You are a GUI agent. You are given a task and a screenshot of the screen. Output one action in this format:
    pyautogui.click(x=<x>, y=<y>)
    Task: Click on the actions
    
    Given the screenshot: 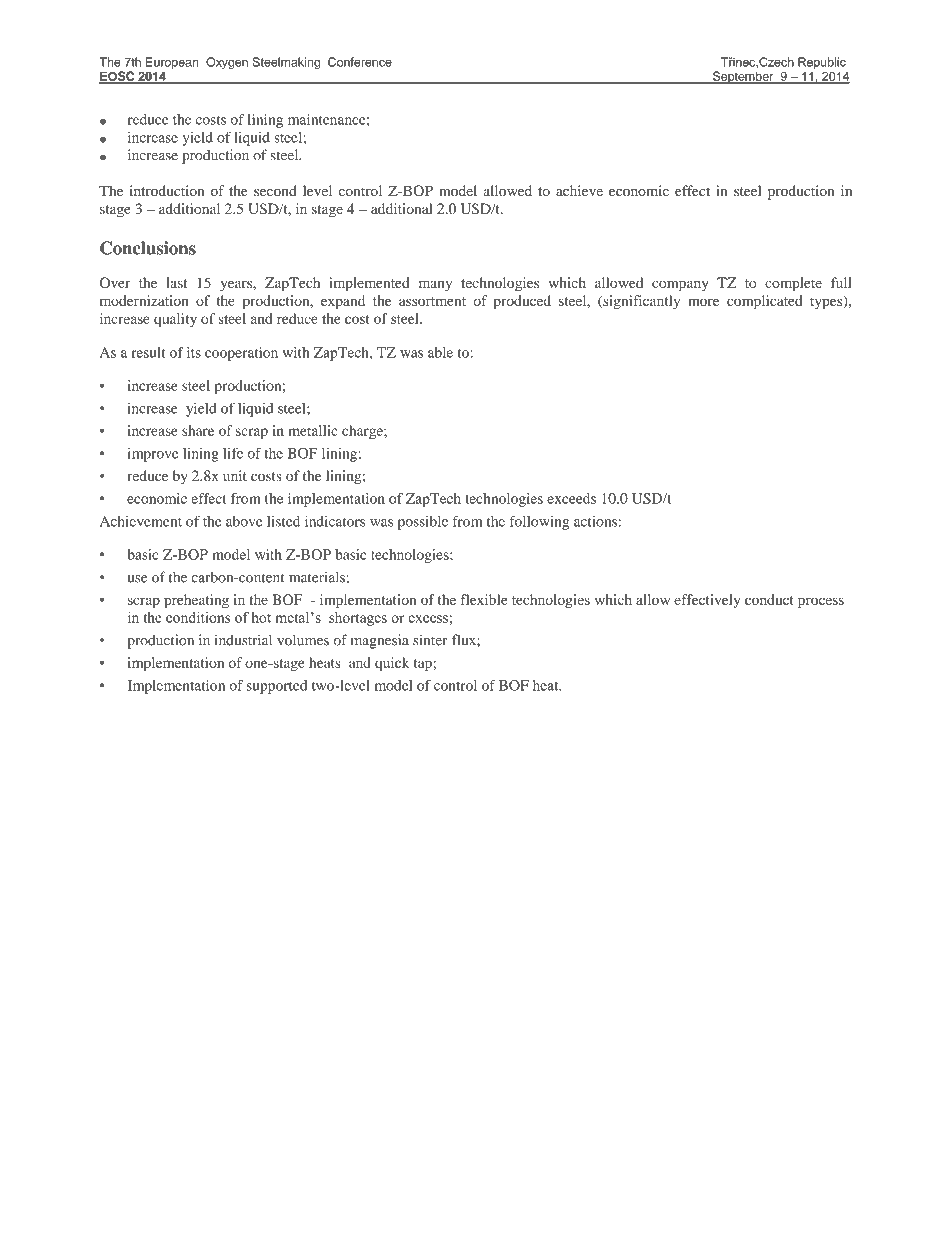 What is the action you would take?
    pyautogui.click(x=595, y=521)
